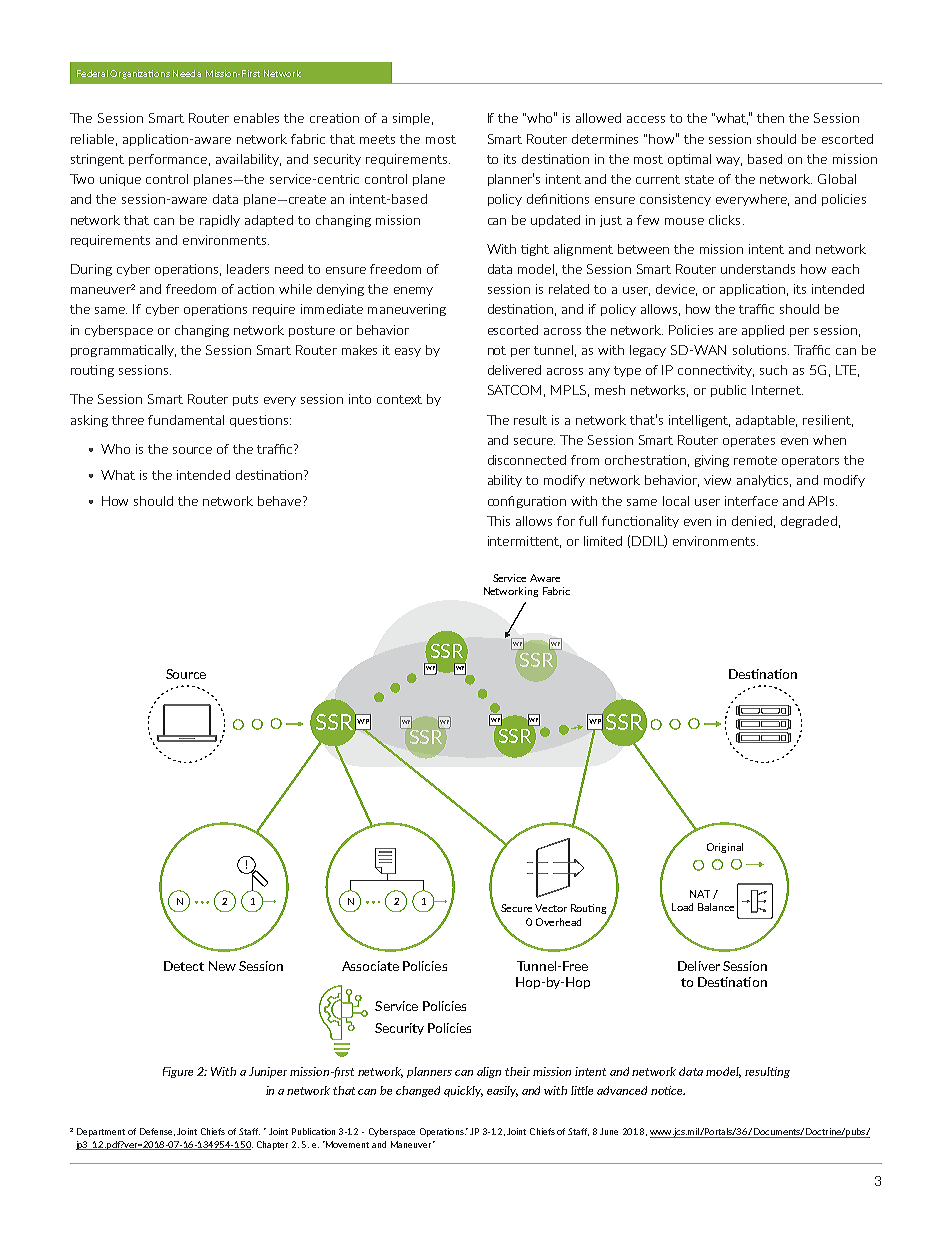 The image size is (952, 1233). I want to click on Figure, so click(178, 1072).
